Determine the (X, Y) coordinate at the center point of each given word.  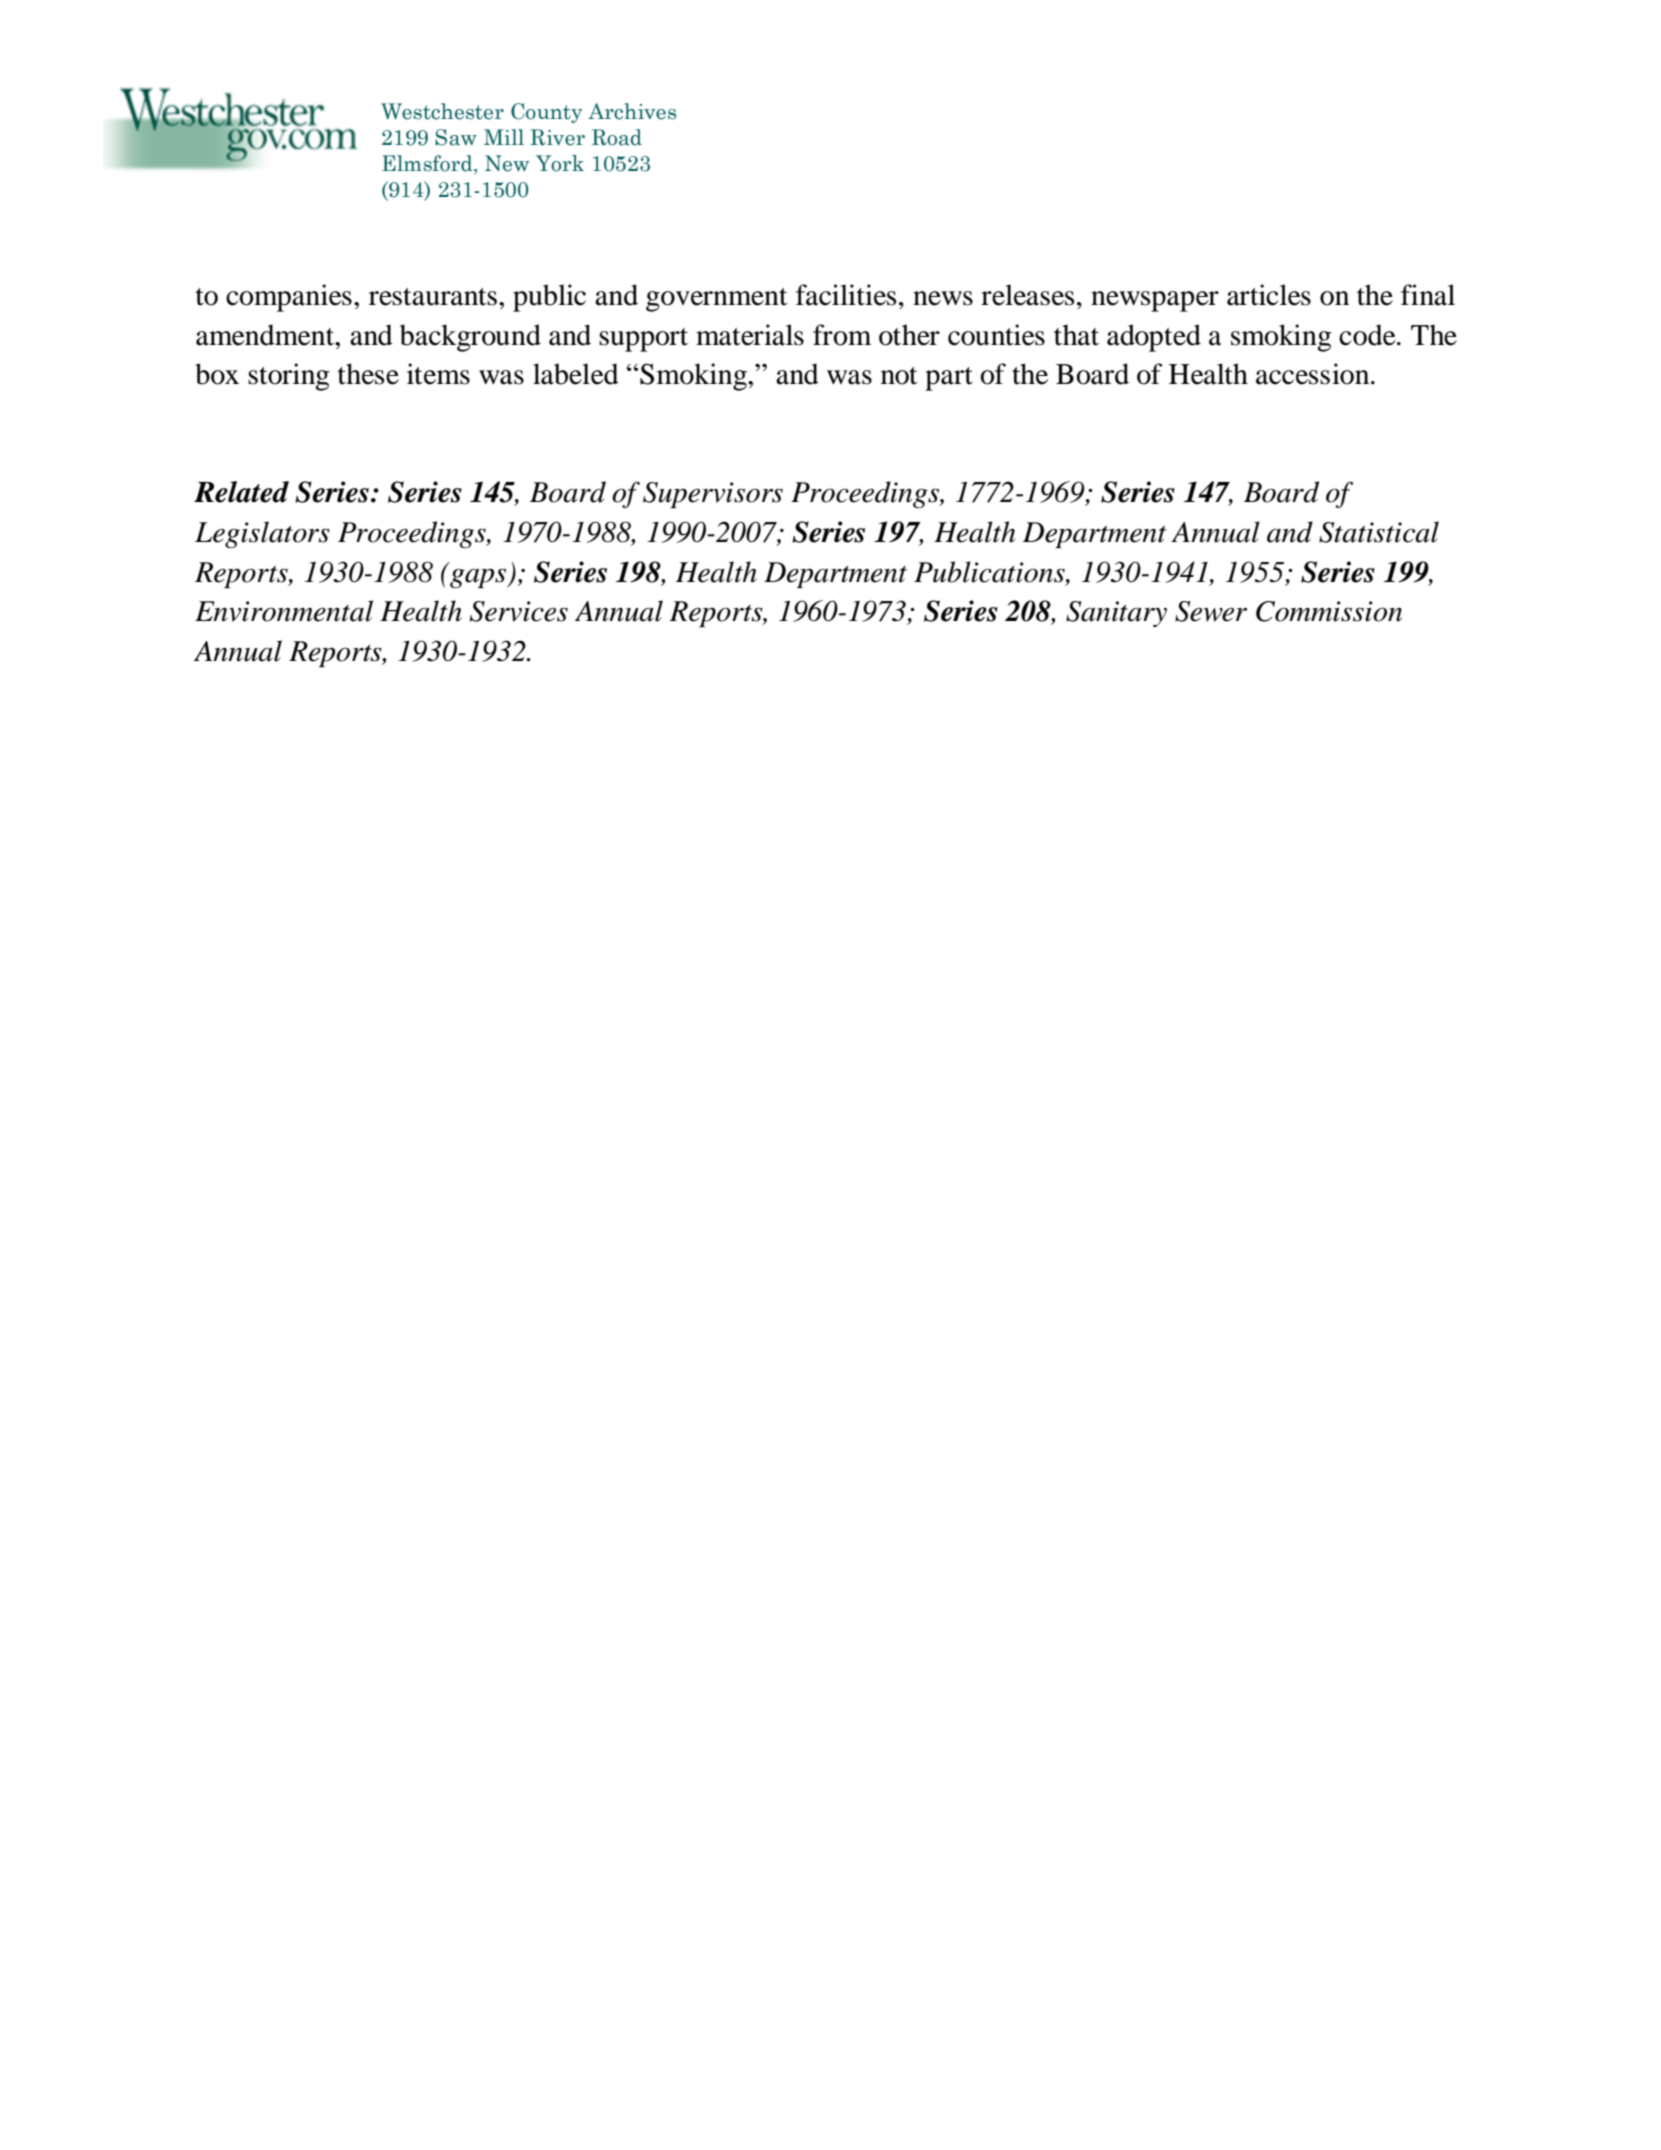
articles (1269, 295)
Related (241, 492)
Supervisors (713, 495)
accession (1314, 374)
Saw (456, 137)
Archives (632, 111)
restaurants (433, 297)
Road (617, 137)
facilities (846, 295)
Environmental (284, 611)
